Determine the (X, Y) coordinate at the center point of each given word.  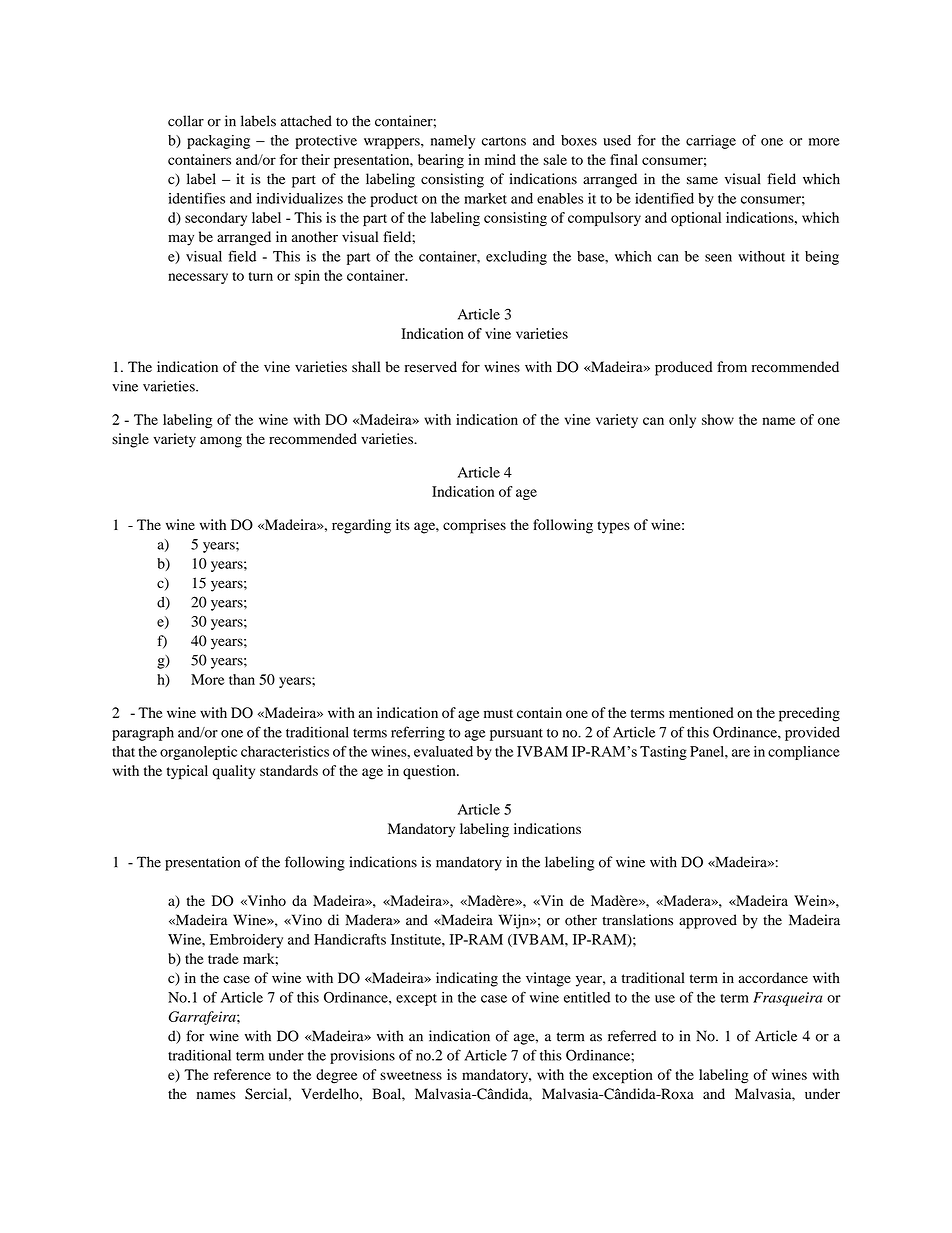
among (221, 442)
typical (187, 772)
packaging (218, 142)
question (430, 772)
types (613, 527)
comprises (474, 526)
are (741, 753)
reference (242, 1074)
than (242, 679)
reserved (431, 367)
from (732, 367)
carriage (711, 142)
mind (500, 159)
